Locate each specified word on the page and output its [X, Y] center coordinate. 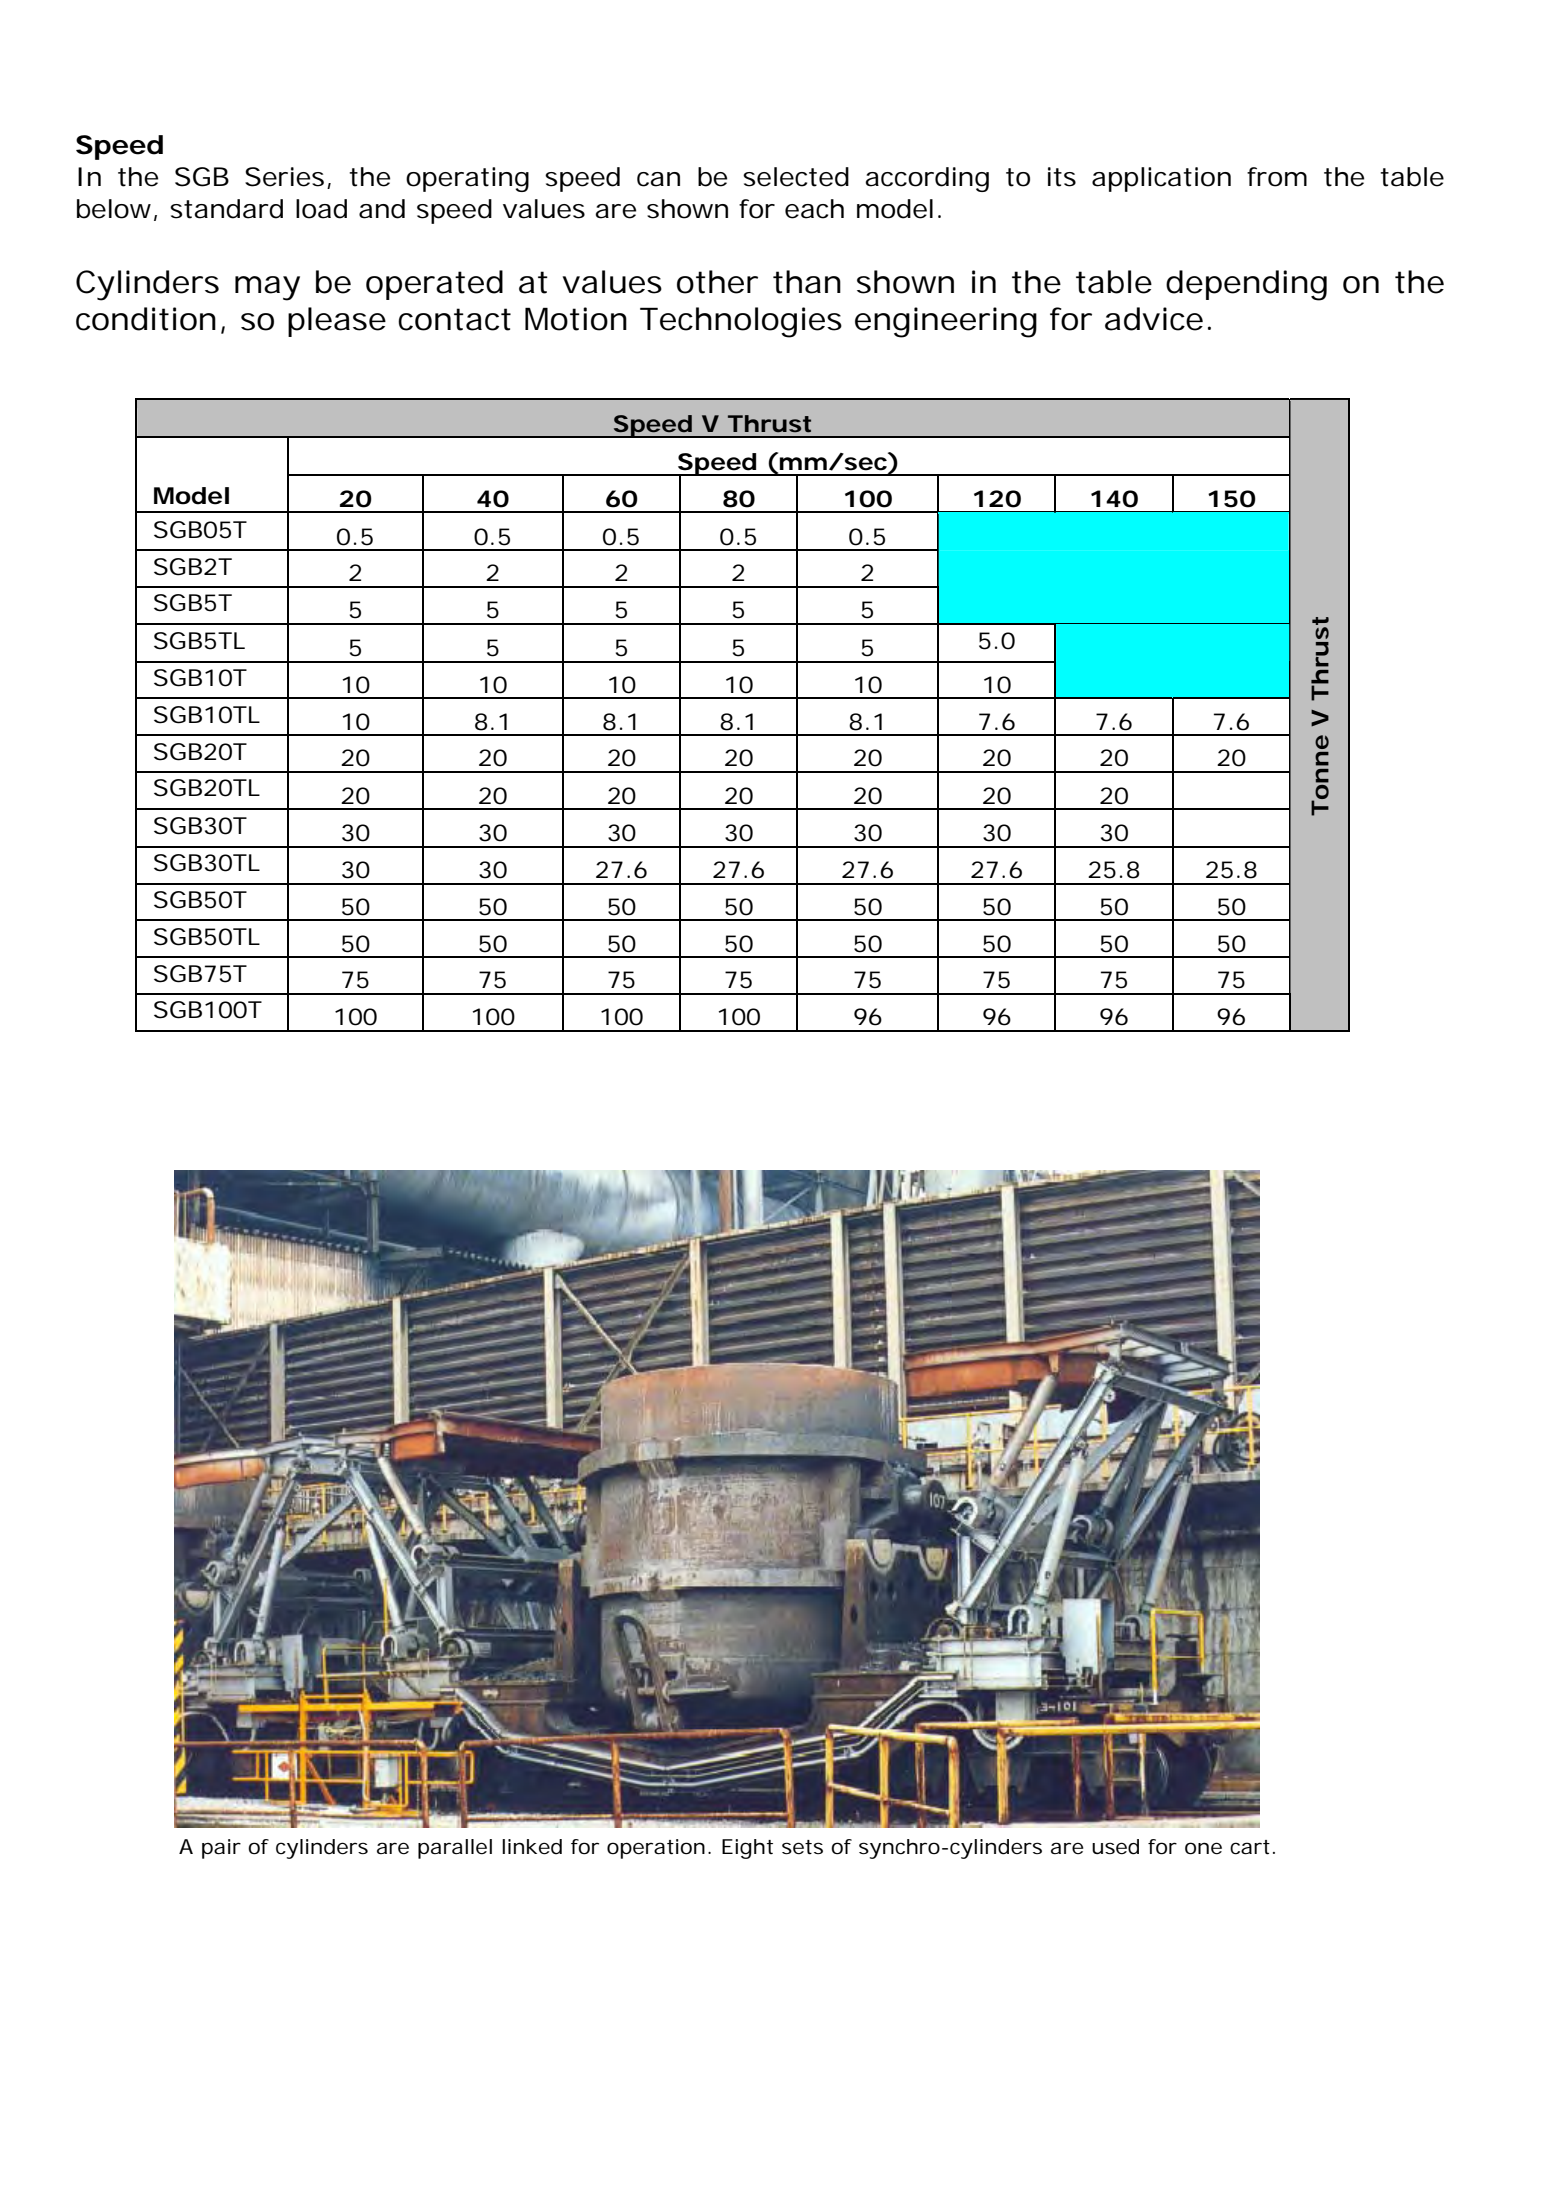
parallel [455, 1849]
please [337, 322]
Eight [747, 1849]
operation [656, 1849]
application [1161, 179]
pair [221, 1849]
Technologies [741, 322]
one [1203, 1848]
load [321, 209]
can [658, 179]
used [1115, 1847]
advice [1154, 319]
